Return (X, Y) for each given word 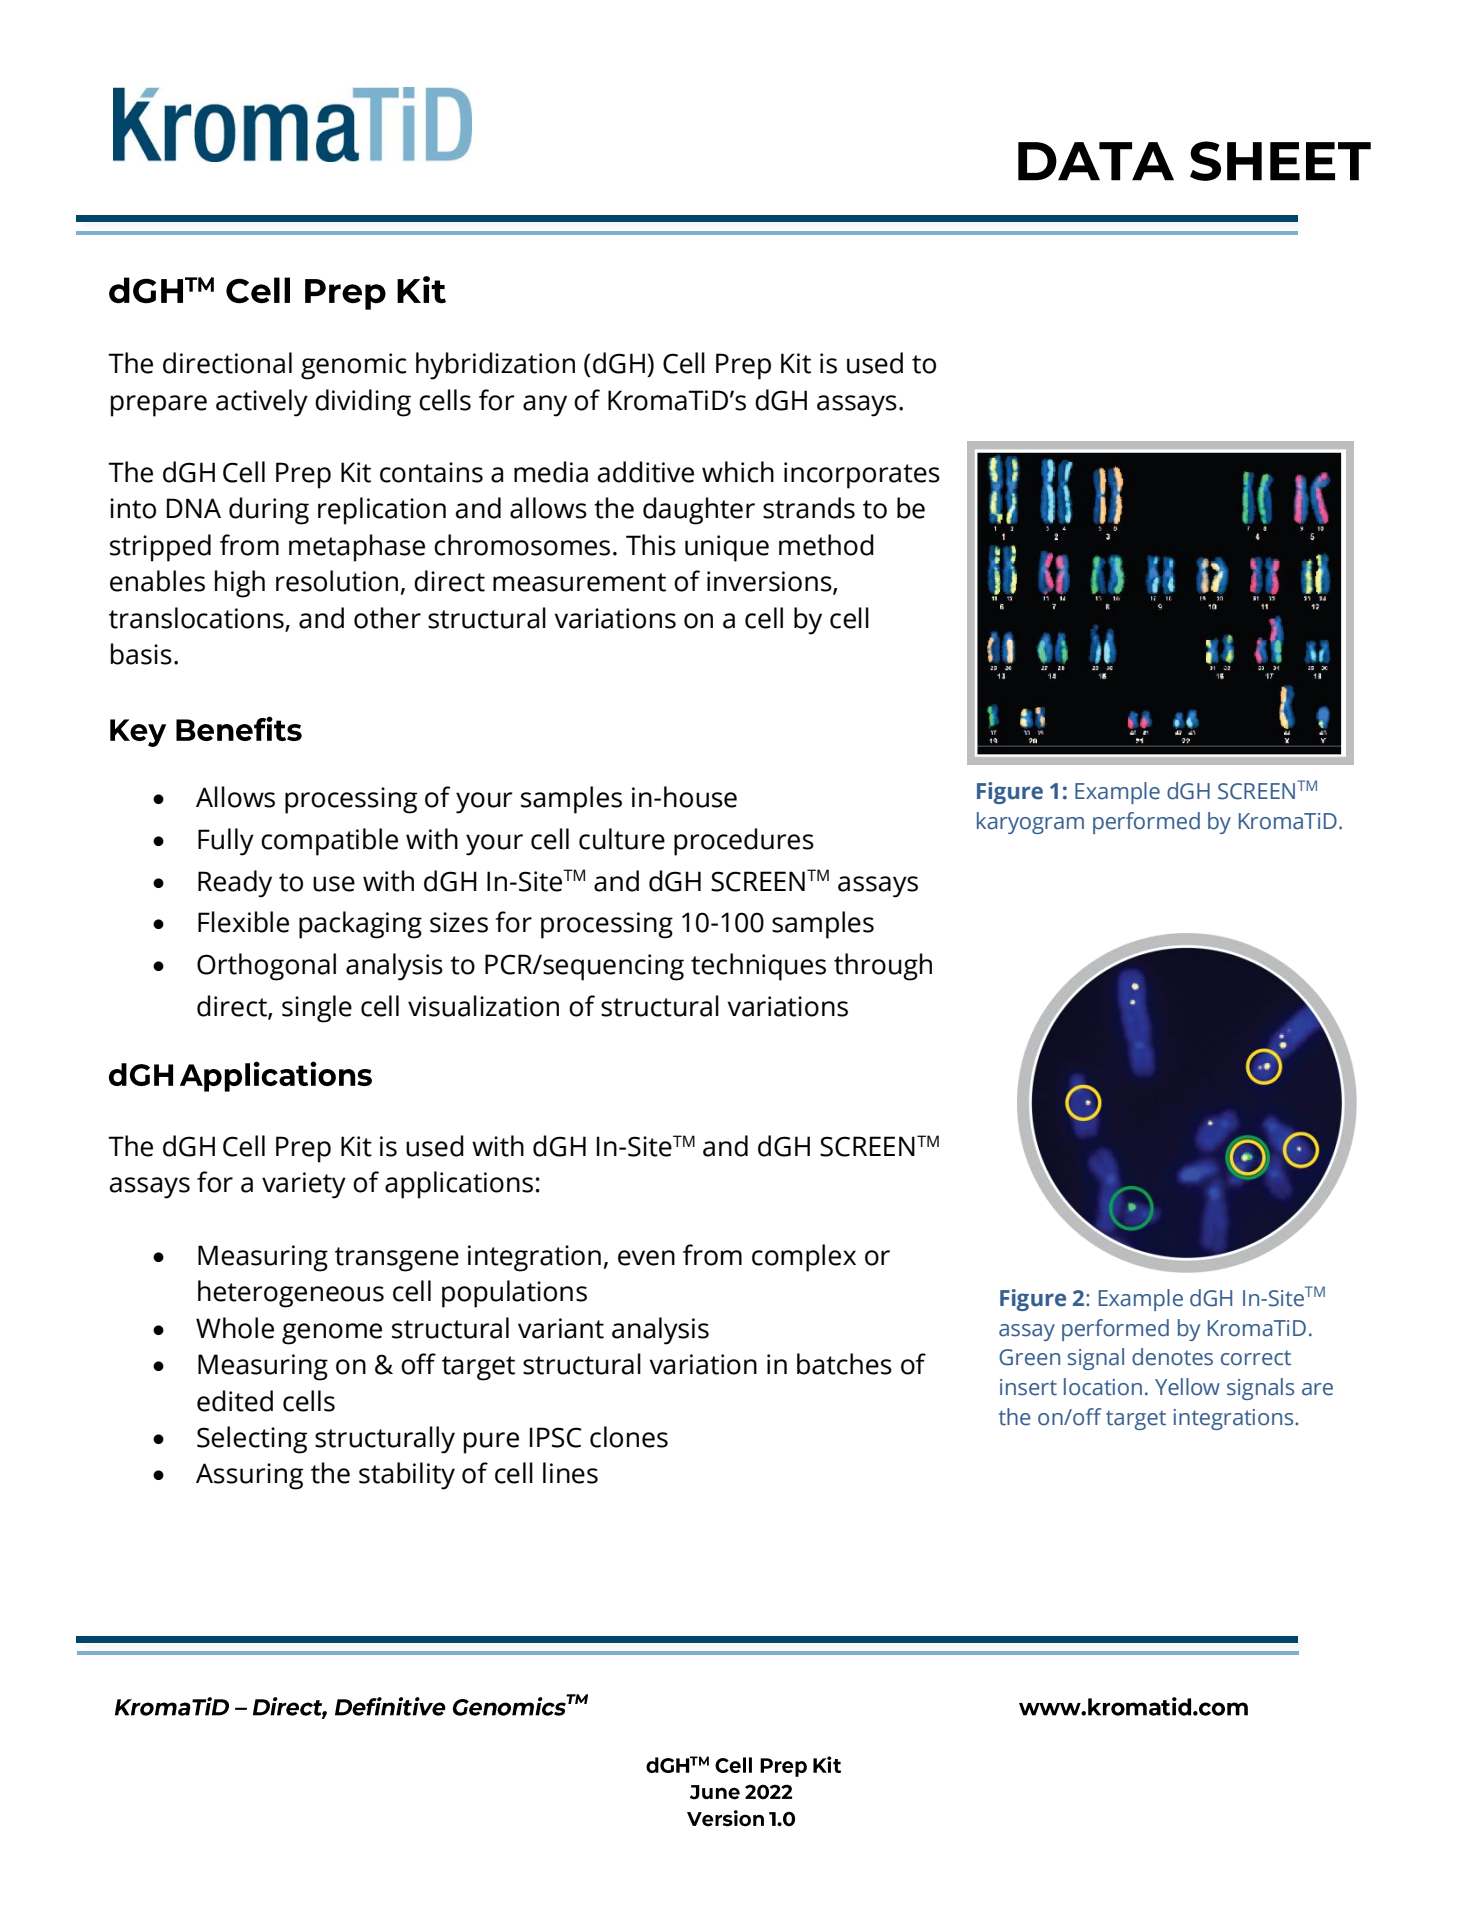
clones (629, 1437)
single (317, 1009)
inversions (770, 582)
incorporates (862, 475)
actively (262, 403)
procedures (744, 842)
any (545, 406)
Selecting (252, 1440)
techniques (758, 967)
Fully (226, 842)
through (883, 967)
